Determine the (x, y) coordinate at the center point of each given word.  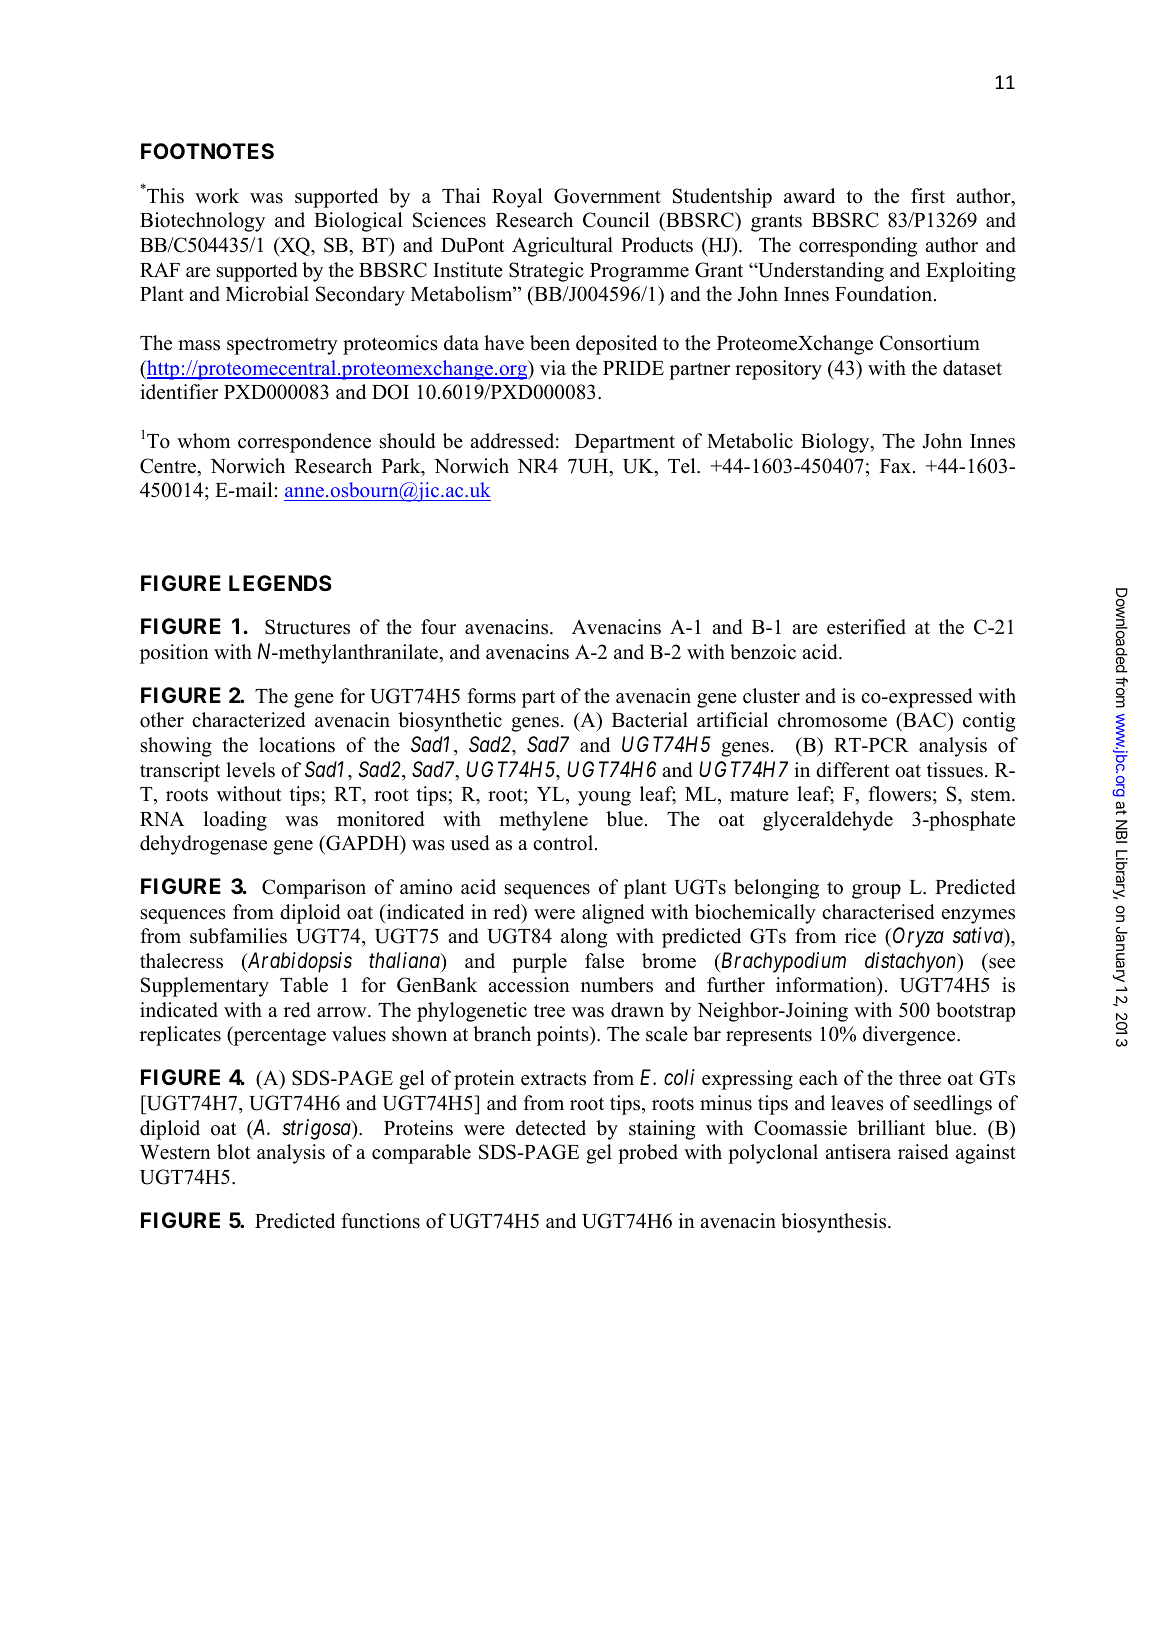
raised (923, 1152)
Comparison (314, 889)
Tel (683, 466)
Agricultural (562, 247)
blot (234, 1152)
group (876, 891)
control (563, 843)
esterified (866, 627)
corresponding (858, 247)
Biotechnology (202, 222)
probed (648, 1154)
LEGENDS (280, 583)
